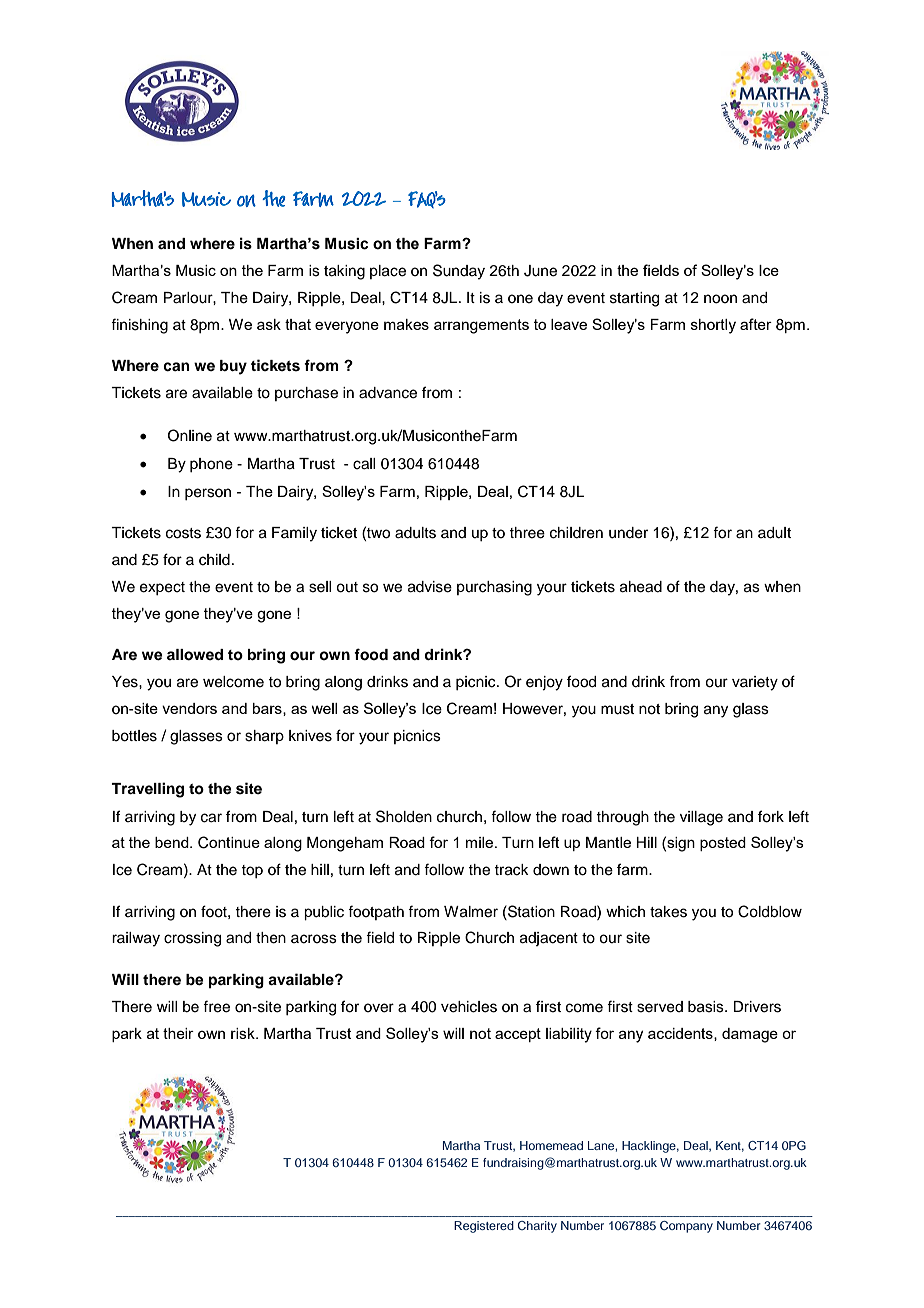 The width and height of the screenshot is (924, 1308). Describe the element at coordinates (178, 1033) in the screenshot. I see `their` at that location.
